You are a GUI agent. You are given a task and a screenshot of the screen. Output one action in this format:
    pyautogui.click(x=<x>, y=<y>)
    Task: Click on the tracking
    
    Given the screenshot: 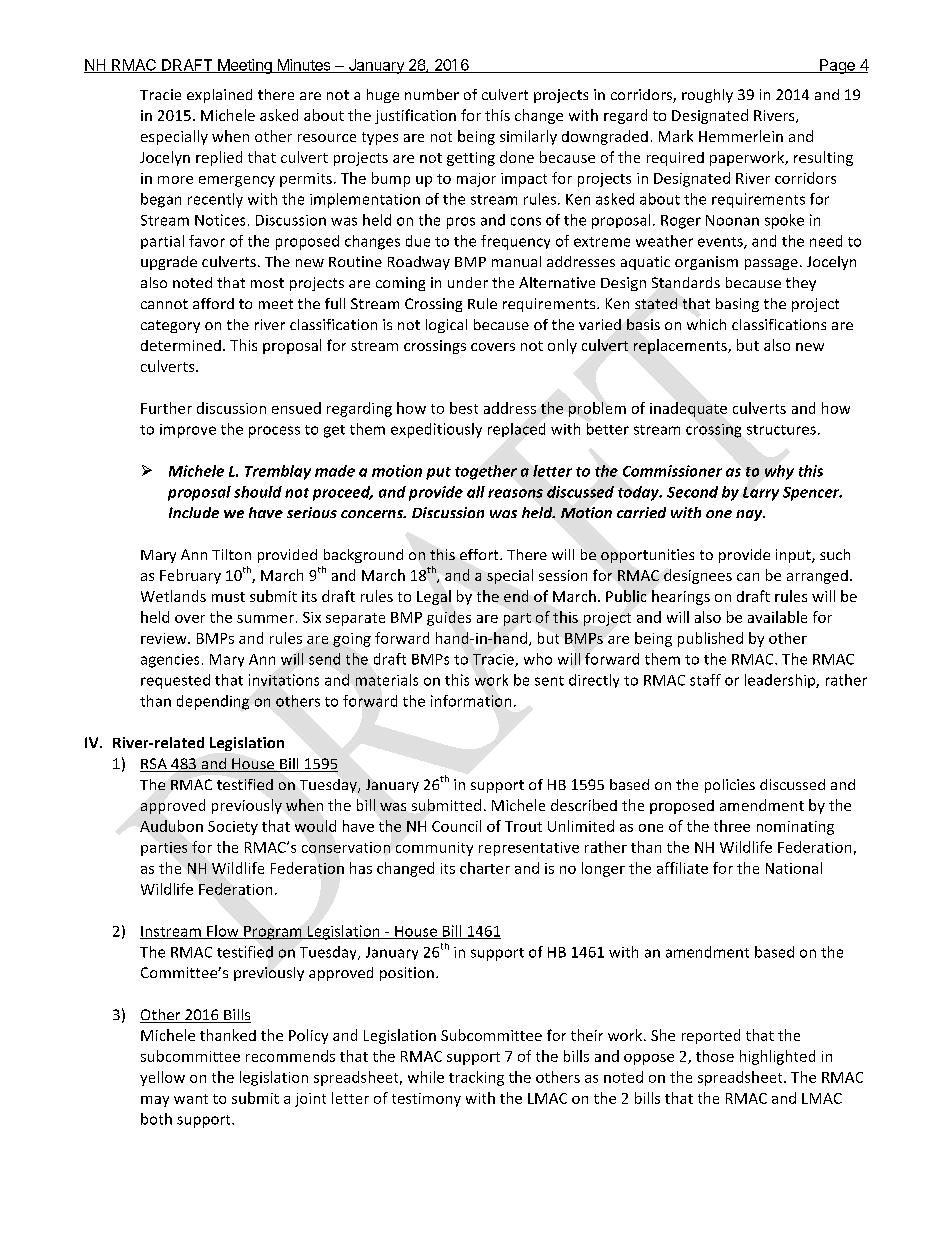 What is the action you would take?
    pyautogui.click(x=476, y=1078)
